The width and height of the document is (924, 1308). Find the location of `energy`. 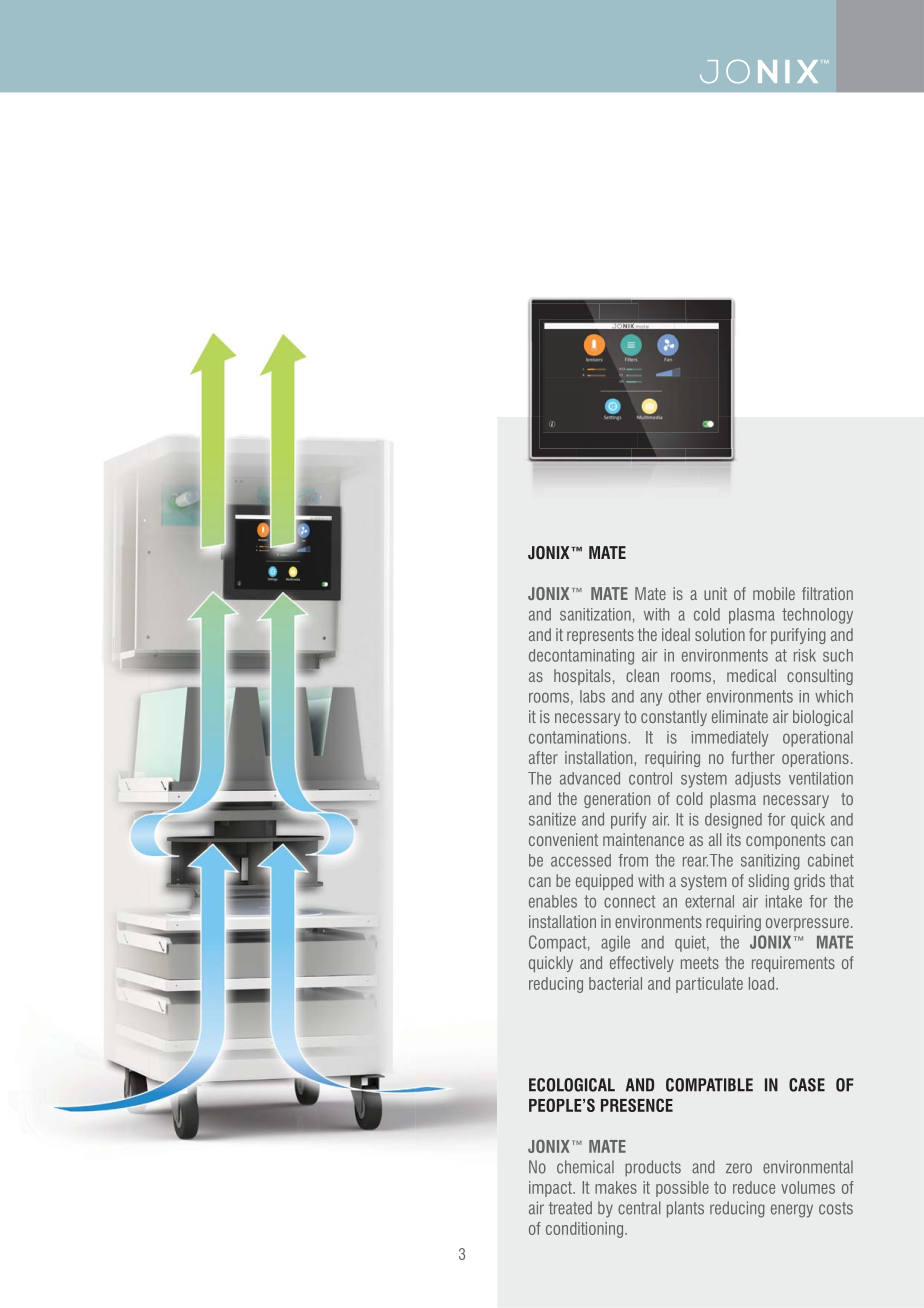

energy is located at coordinates (792, 1211).
